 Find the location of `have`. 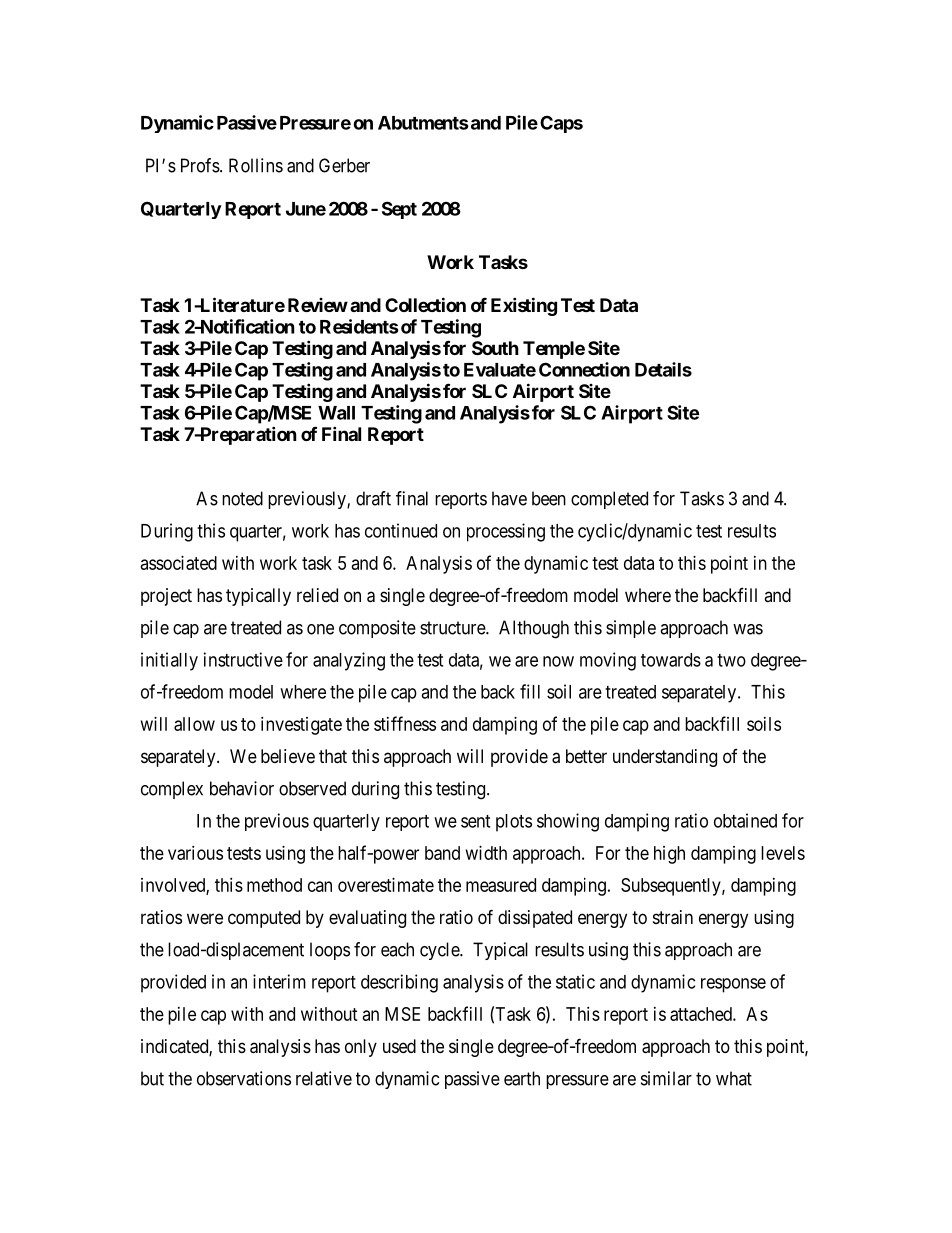

have is located at coordinates (509, 498).
